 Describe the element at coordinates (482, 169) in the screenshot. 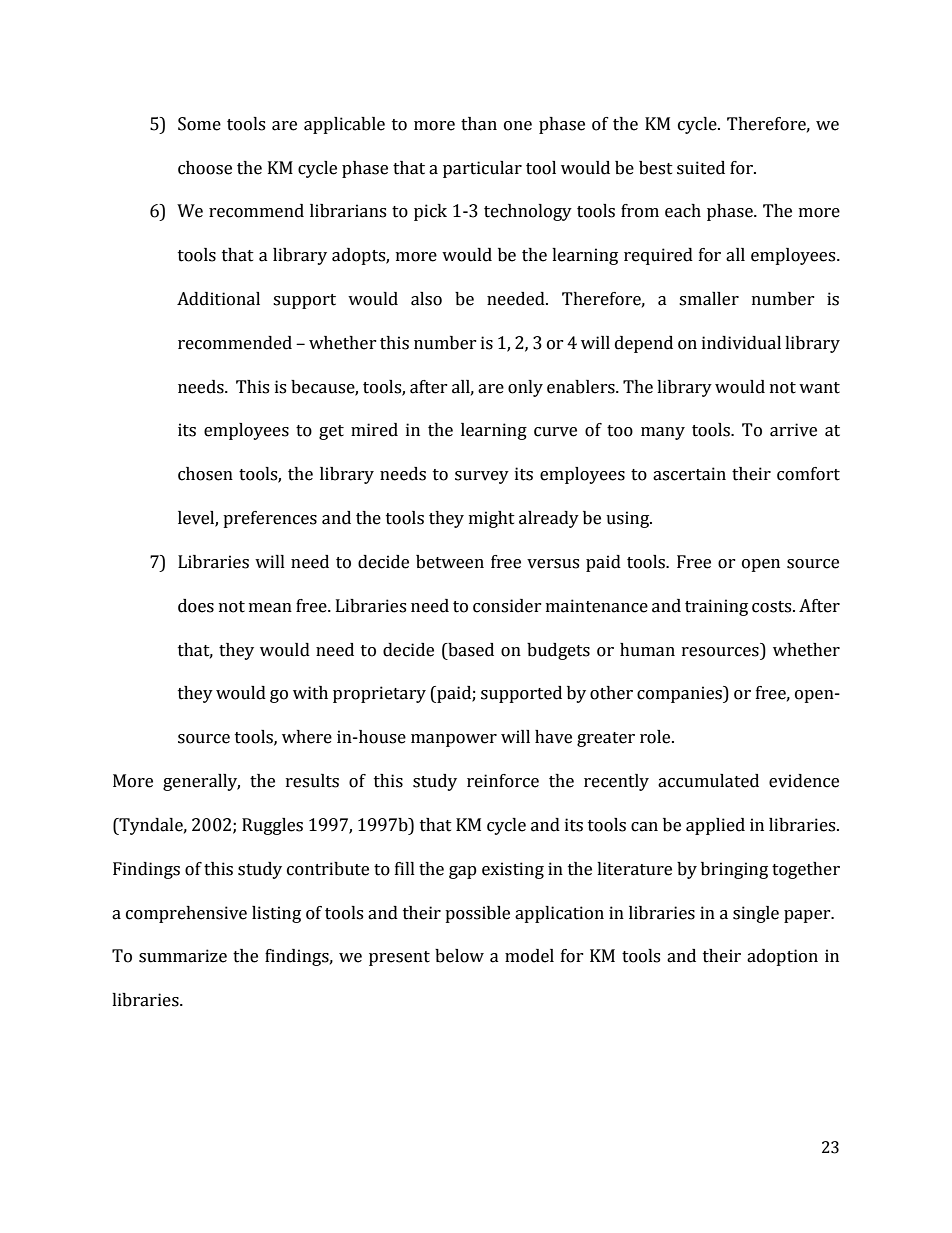

I see `particular` at that location.
